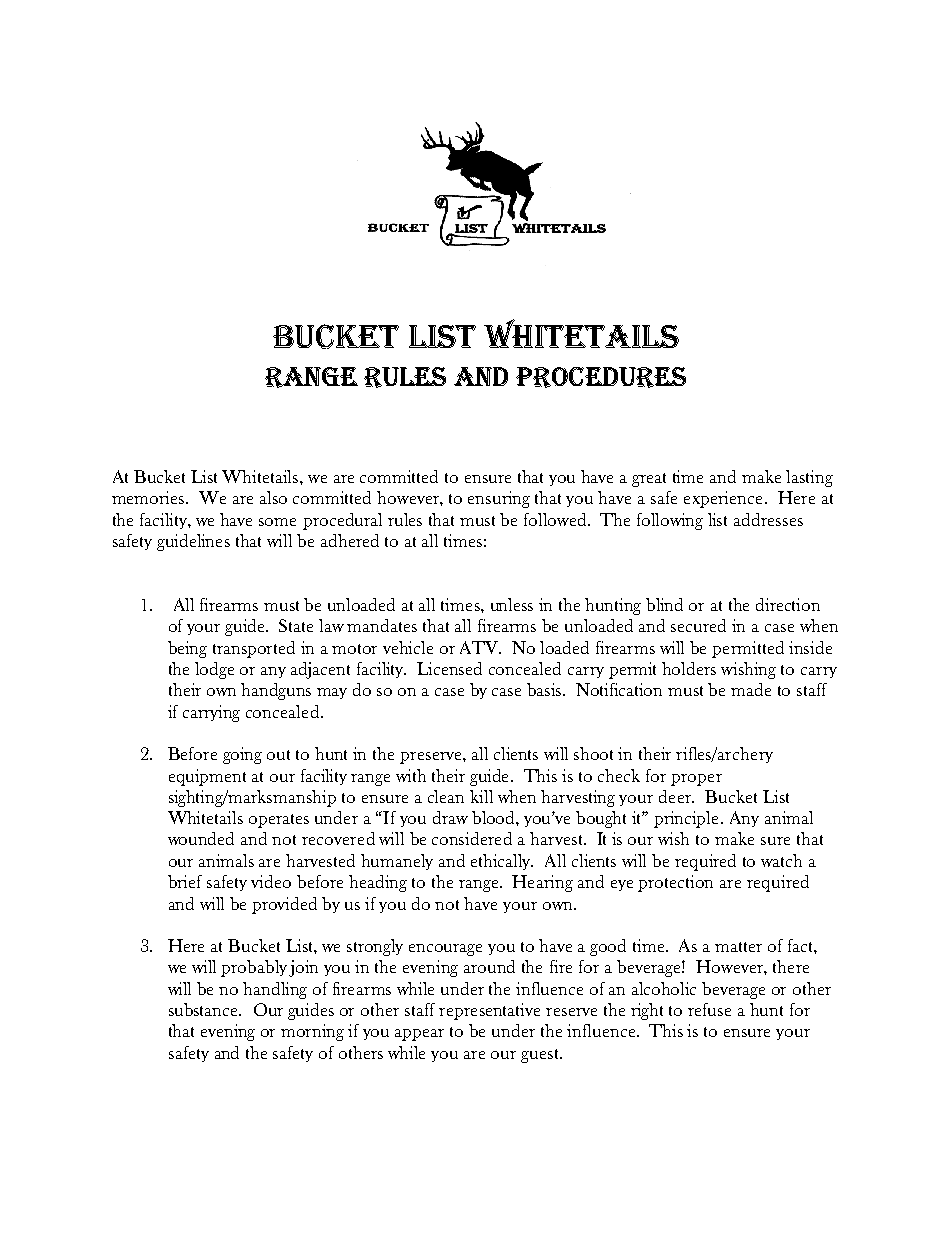  Describe the element at coordinates (751, 689) in the screenshot. I see `made` at that location.
